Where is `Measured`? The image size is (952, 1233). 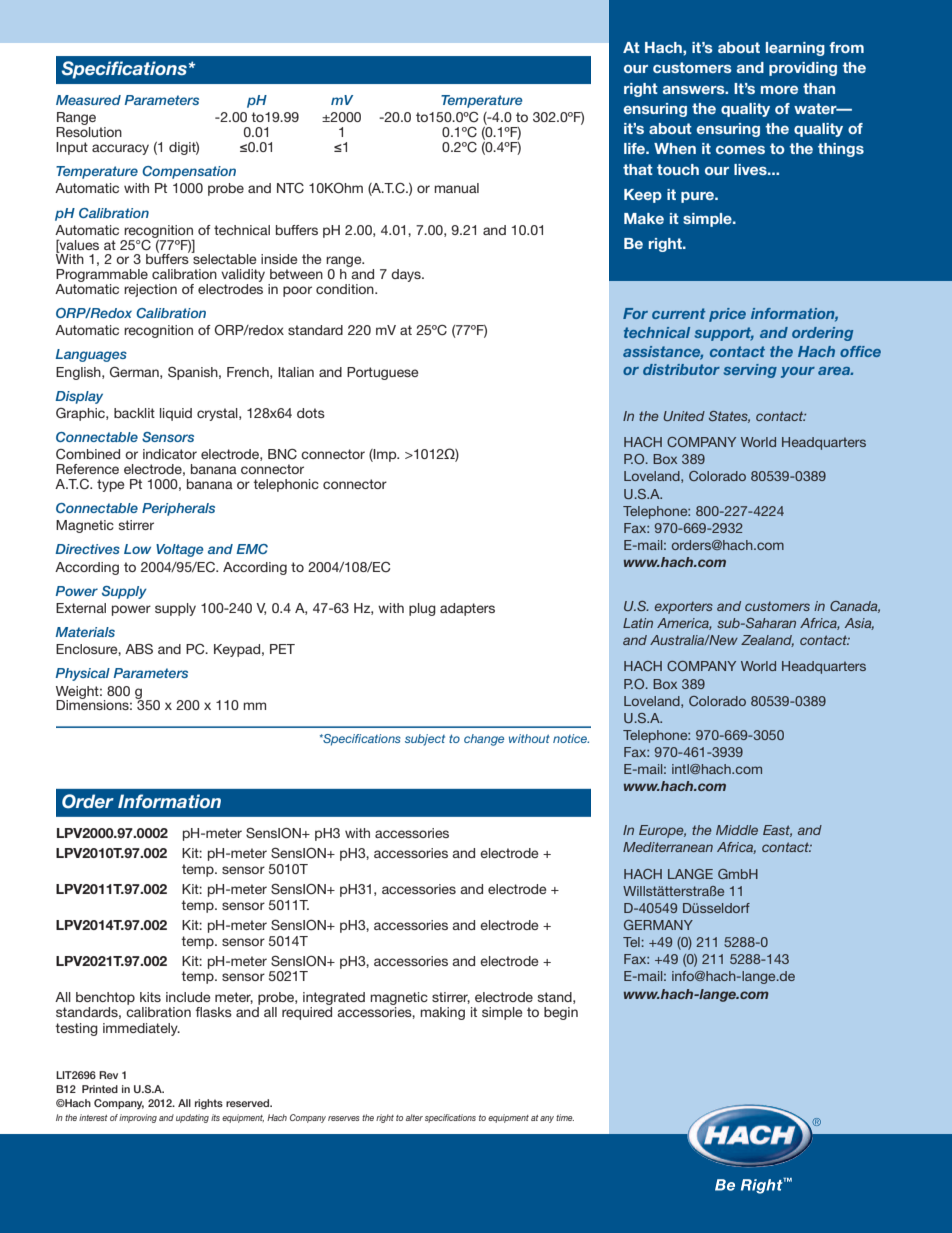 Measured is located at coordinates (88, 100).
